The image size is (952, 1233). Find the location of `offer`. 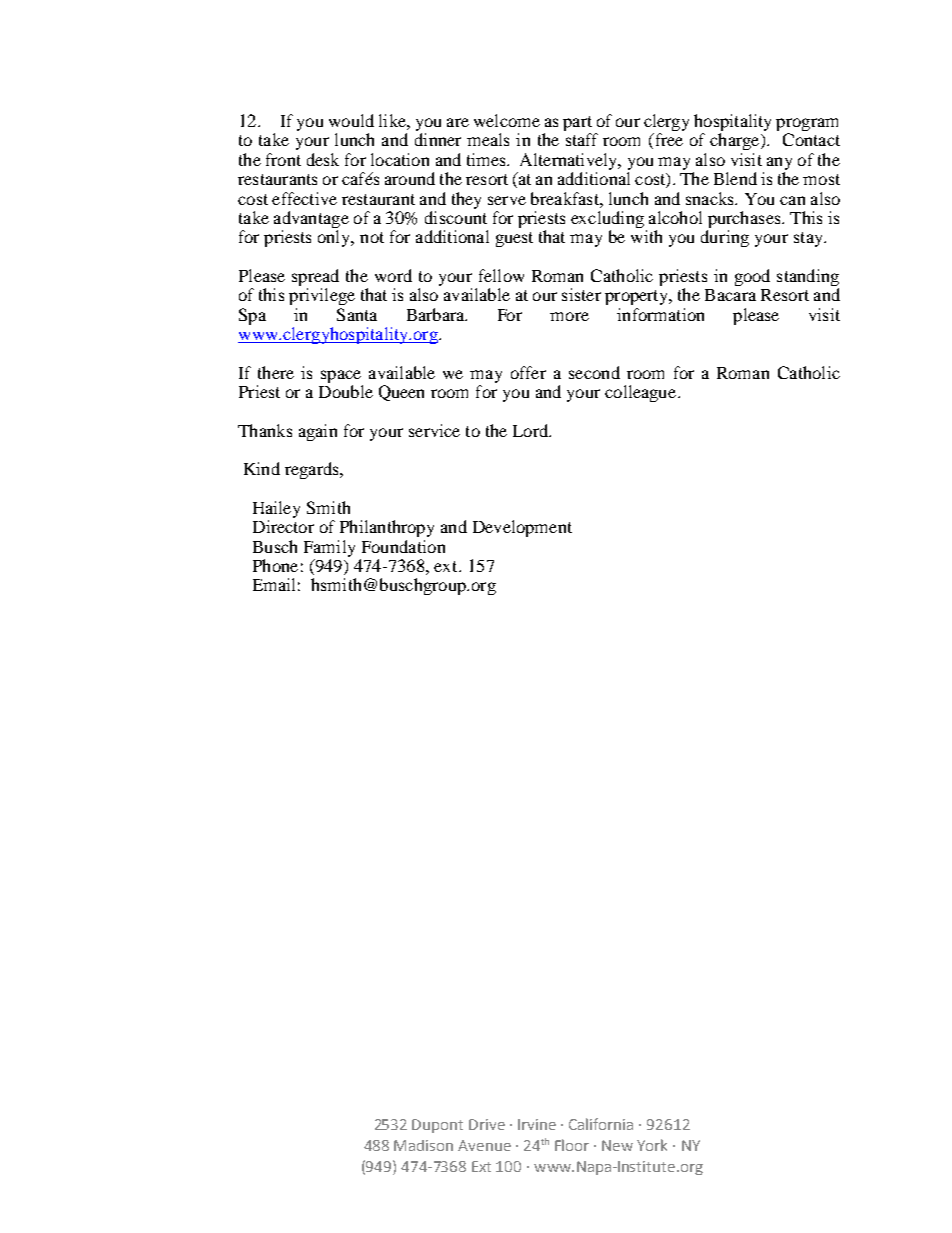

offer is located at coordinates (528, 372).
